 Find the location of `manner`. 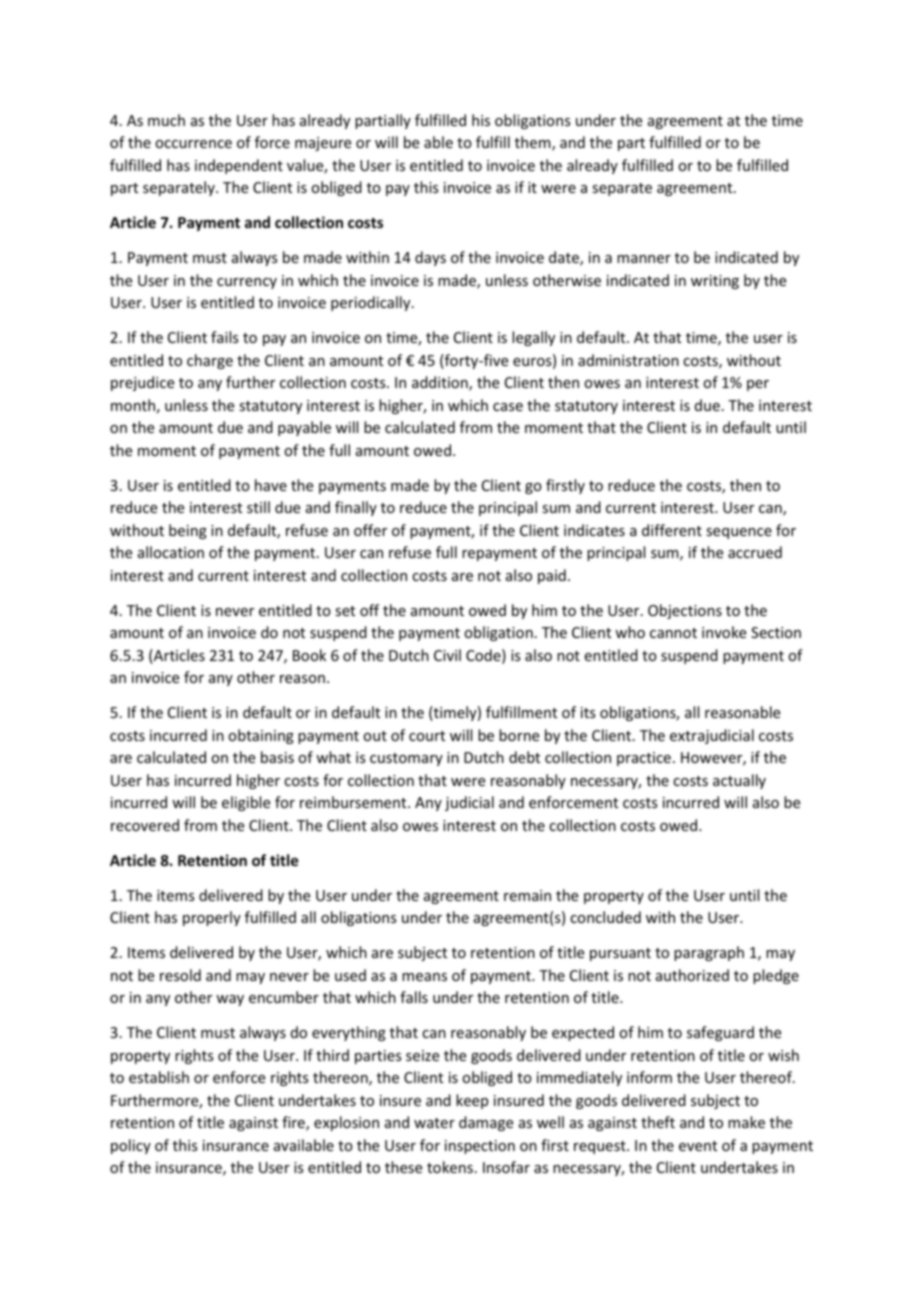

manner is located at coordinates (644, 259).
